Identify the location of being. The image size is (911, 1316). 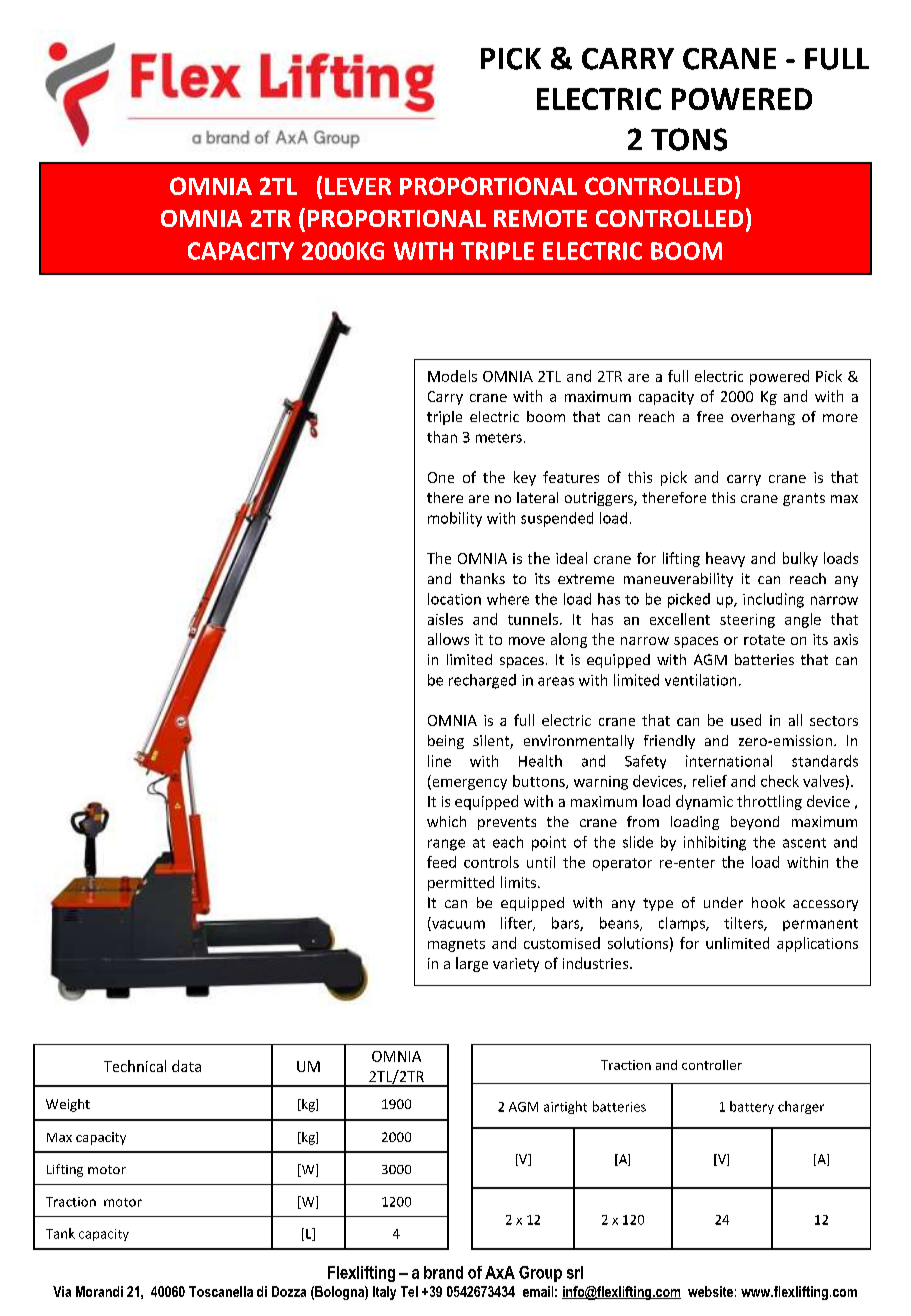
(446, 742).
